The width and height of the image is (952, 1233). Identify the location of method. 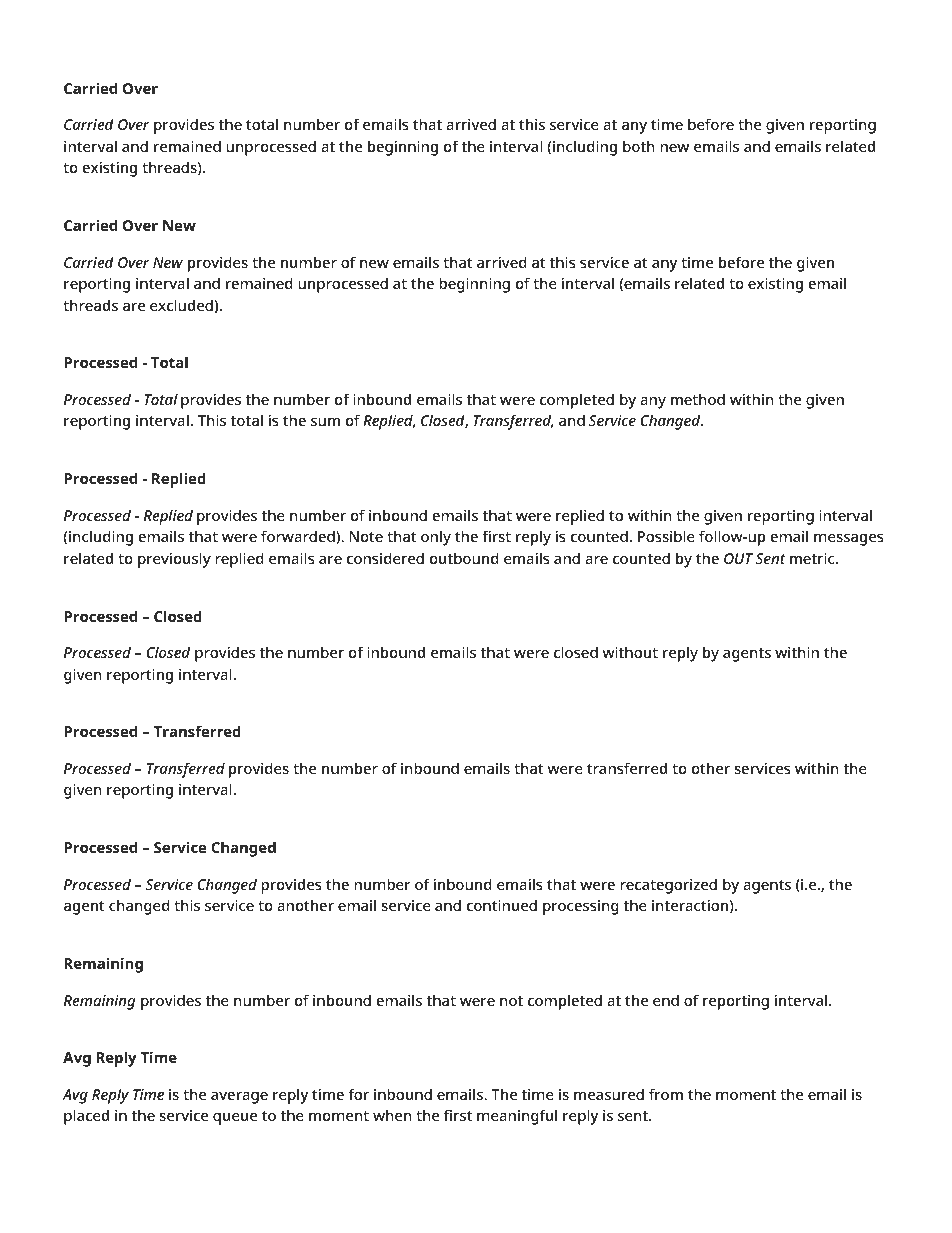
(698, 399).
